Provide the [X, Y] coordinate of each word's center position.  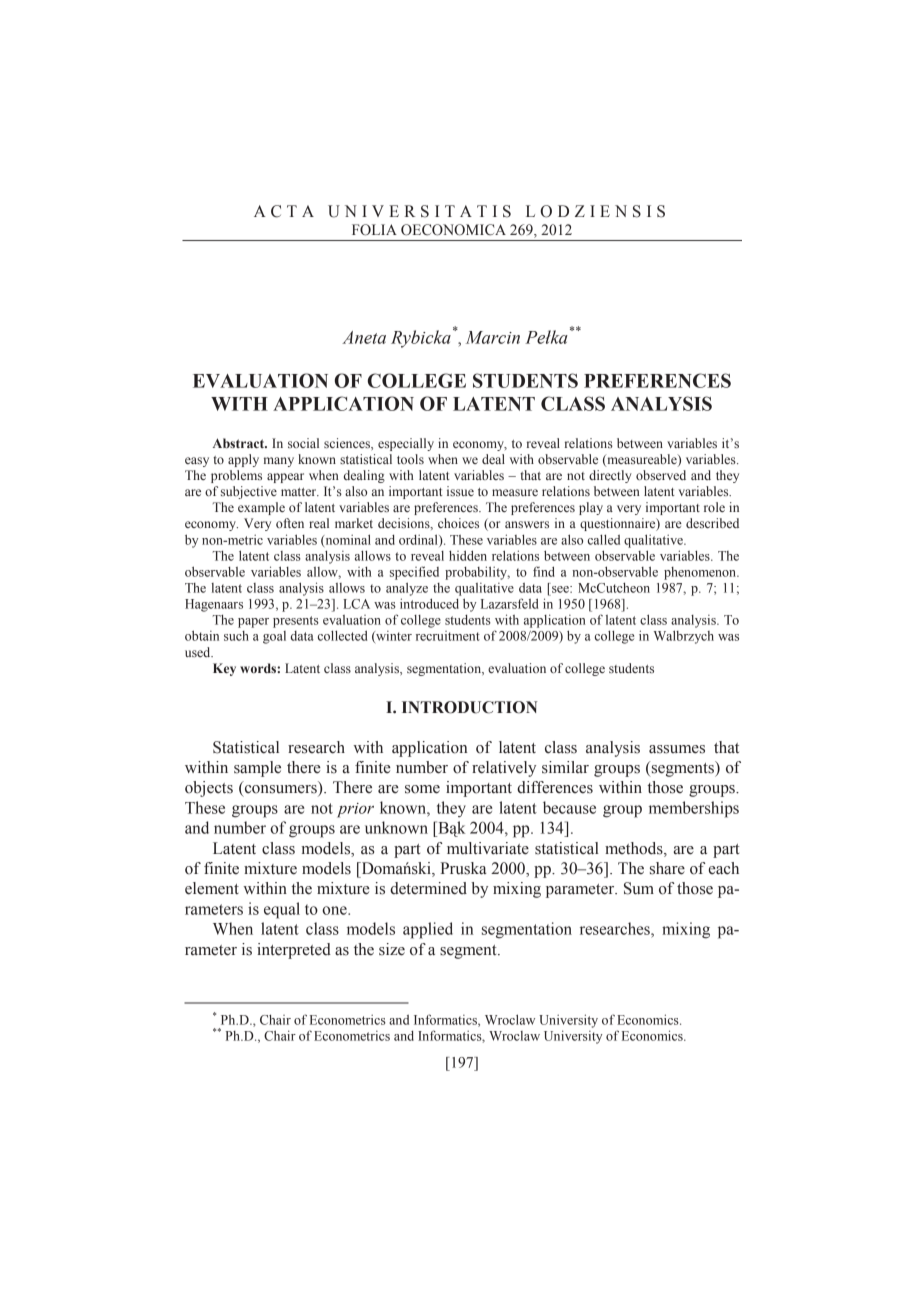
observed [661, 475]
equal [282, 910]
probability [477, 573]
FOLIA [374, 230]
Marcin [493, 337]
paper [253, 623]
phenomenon [701, 573]
